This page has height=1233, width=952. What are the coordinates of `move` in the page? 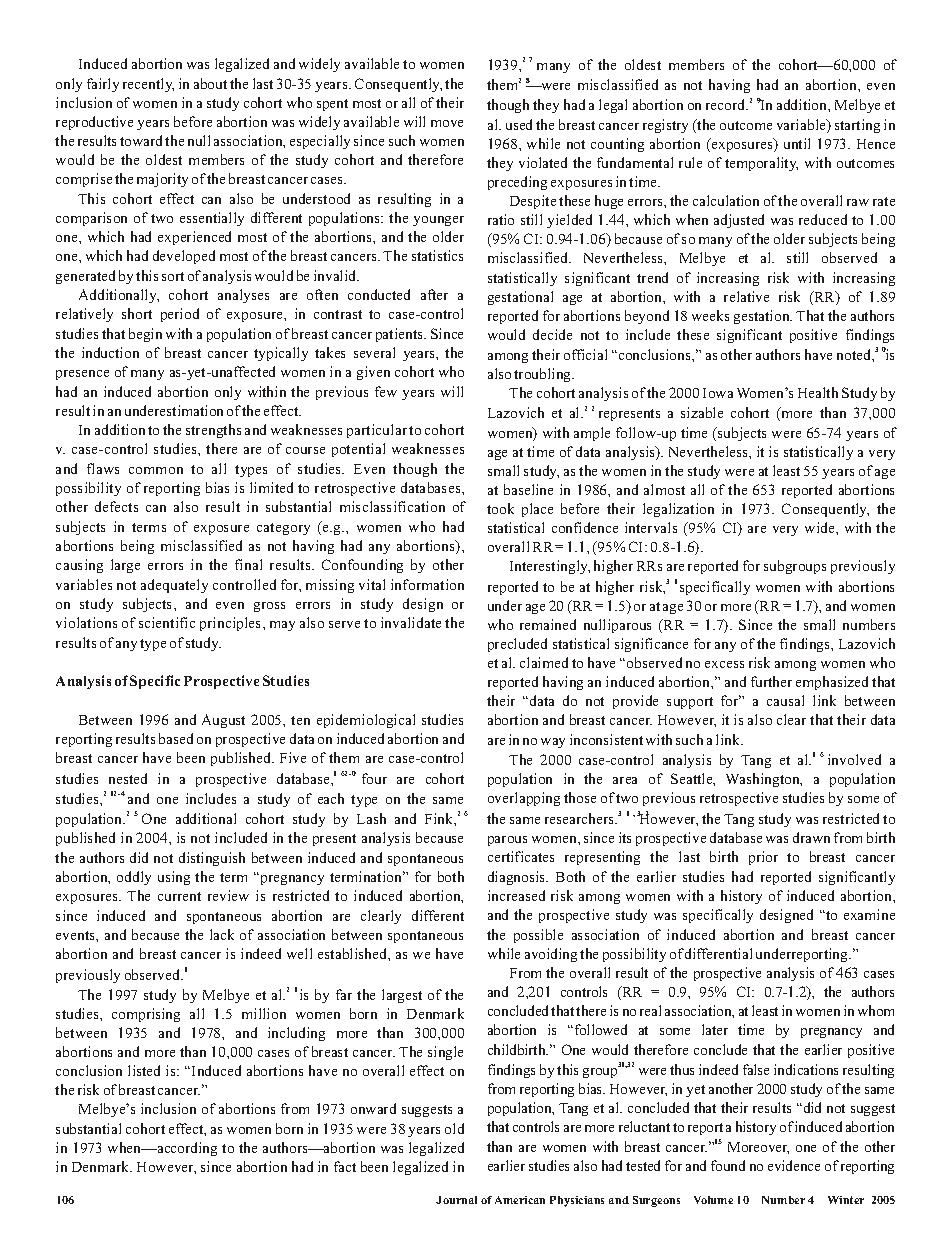 It's located at (447, 123).
